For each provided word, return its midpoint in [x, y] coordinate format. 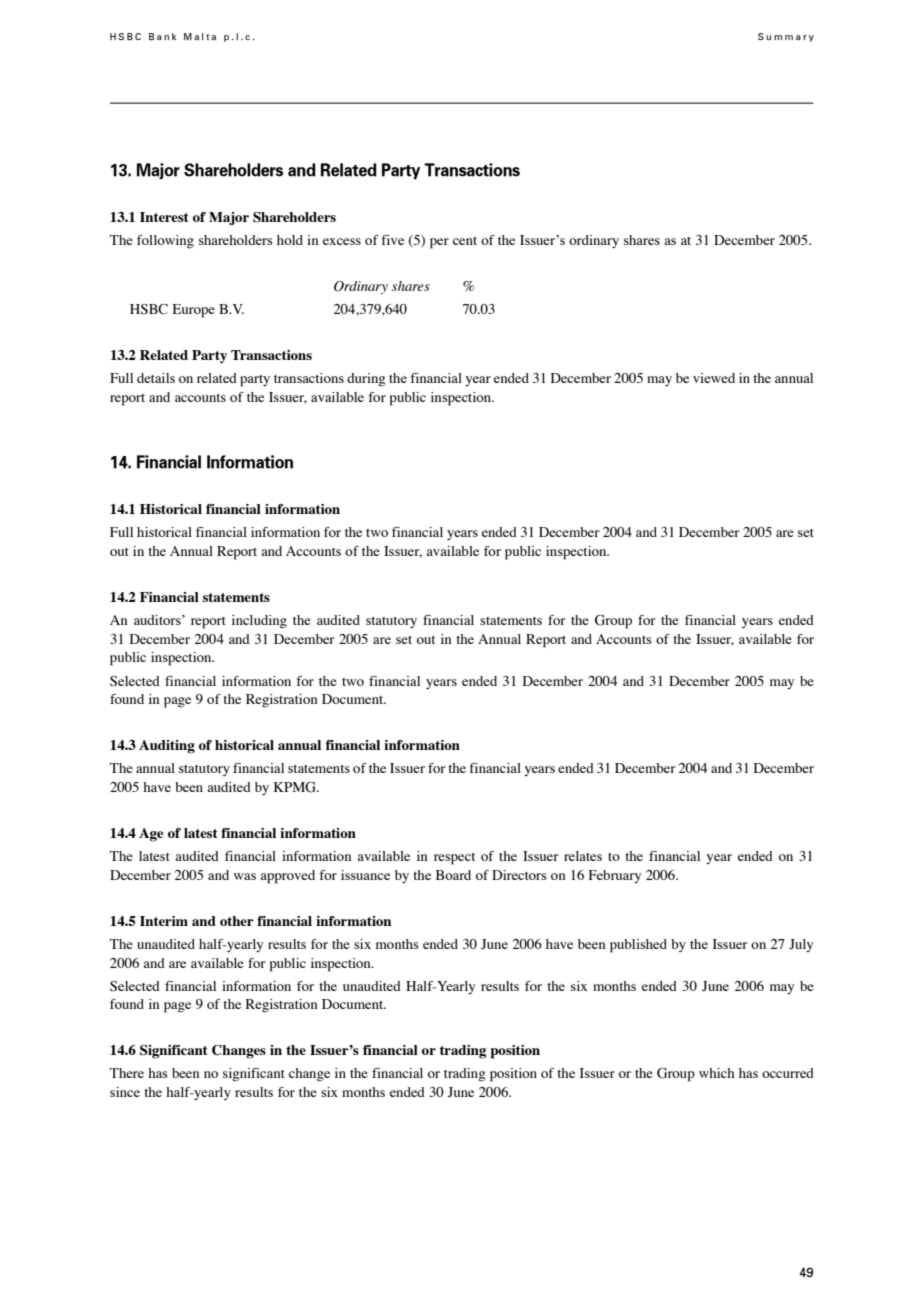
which [717, 1073]
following [165, 242]
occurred [788, 1073]
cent [465, 241]
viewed [714, 378]
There [126, 1073]
